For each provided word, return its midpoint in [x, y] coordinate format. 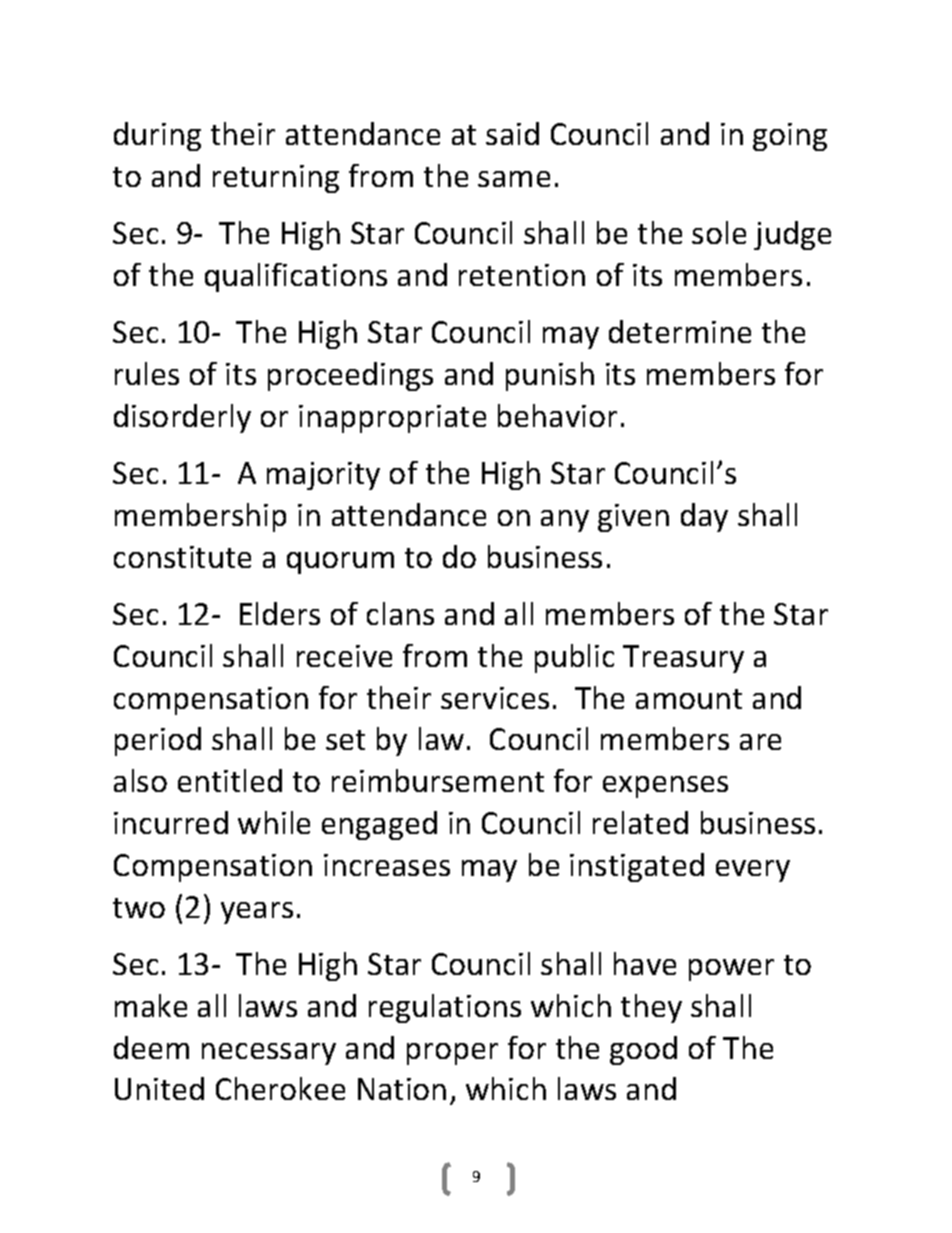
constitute [182, 557]
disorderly [182, 418]
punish [550, 376]
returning [276, 179]
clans [400, 613]
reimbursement [438, 780]
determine [680, 331]
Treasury [683, 659]
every [753, 871]
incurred [171, 822]
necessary [269, 1054]
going [790, 137]
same [514, 179]
